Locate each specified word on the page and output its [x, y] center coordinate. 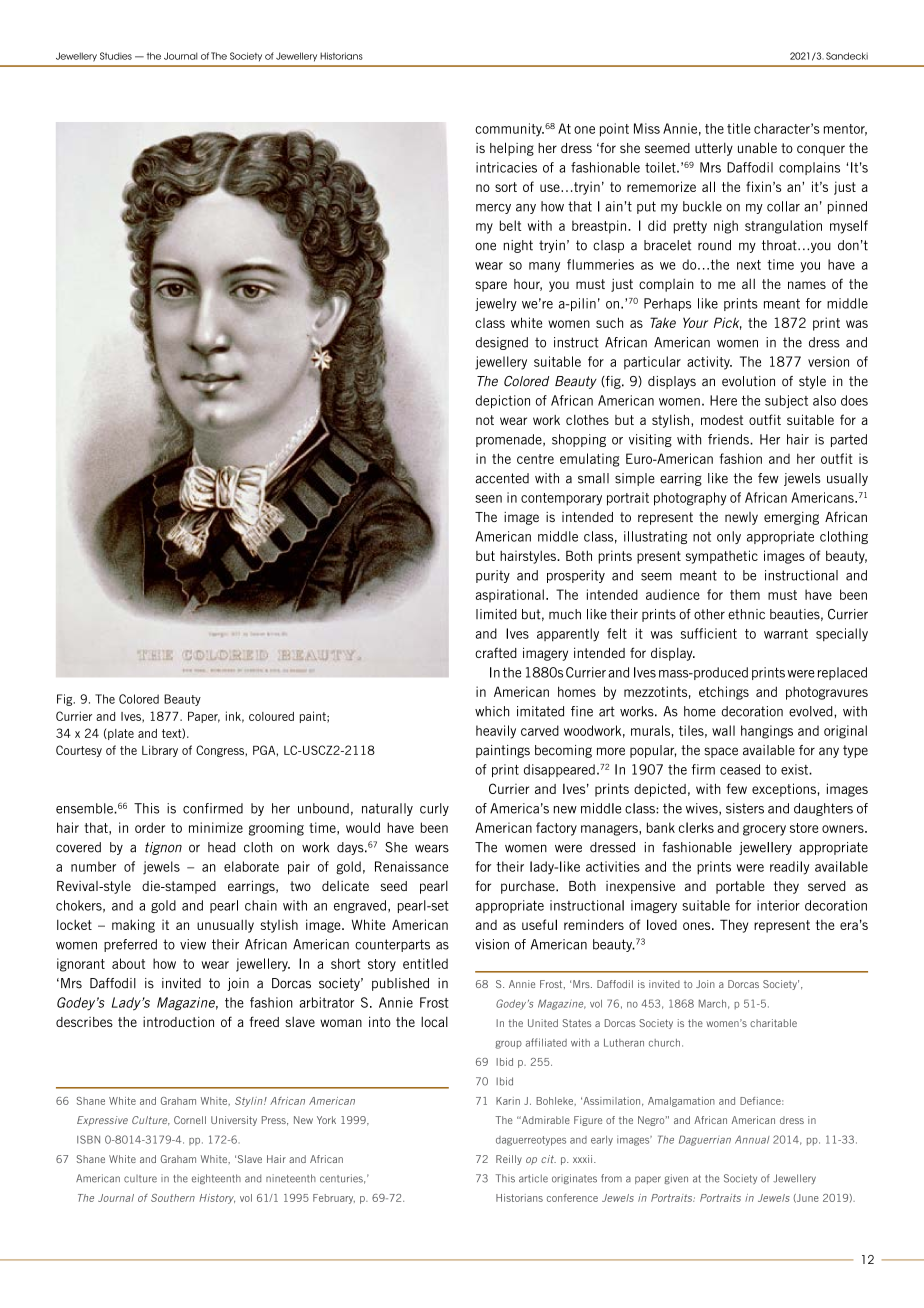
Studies [116, 56]
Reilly [509, 1160]
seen [488, 499]
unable [757, 147]
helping [512, 149]
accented [502, 478]
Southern [173, 1198]
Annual [752, 1139]
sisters [745, 808]
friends [729, 439]
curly [434, 809]
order [150, 827]
